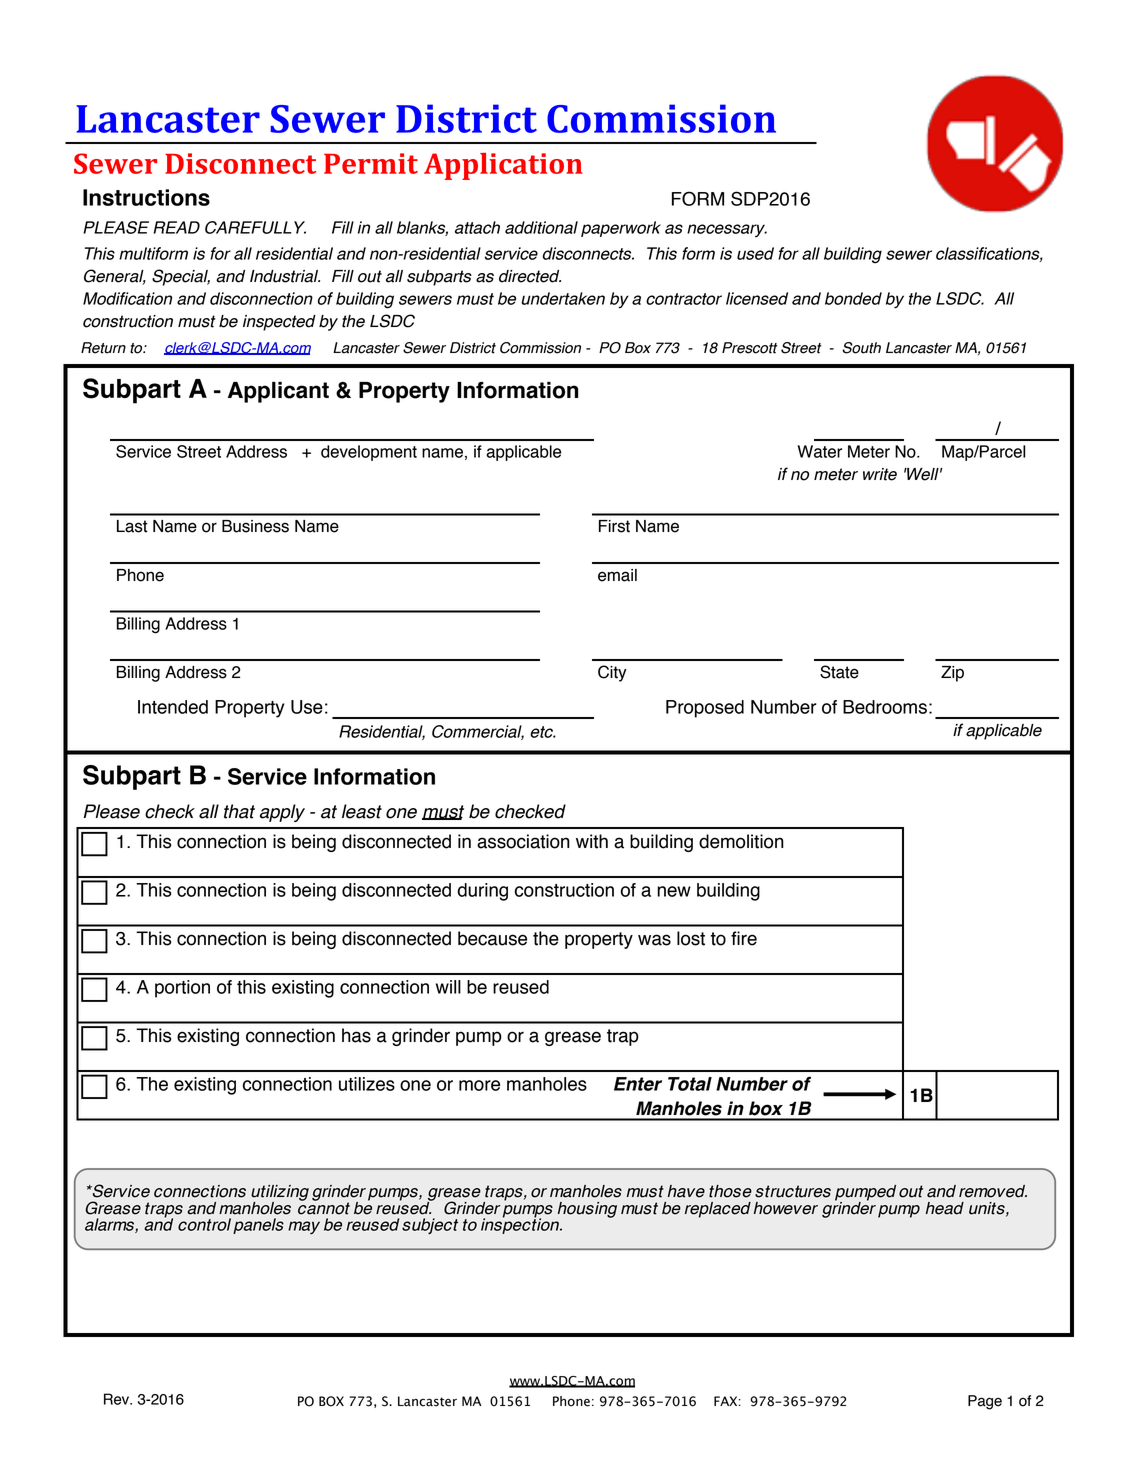 The image size is (1143, 1479). I want to click on inspection, so click(521, 1225).
